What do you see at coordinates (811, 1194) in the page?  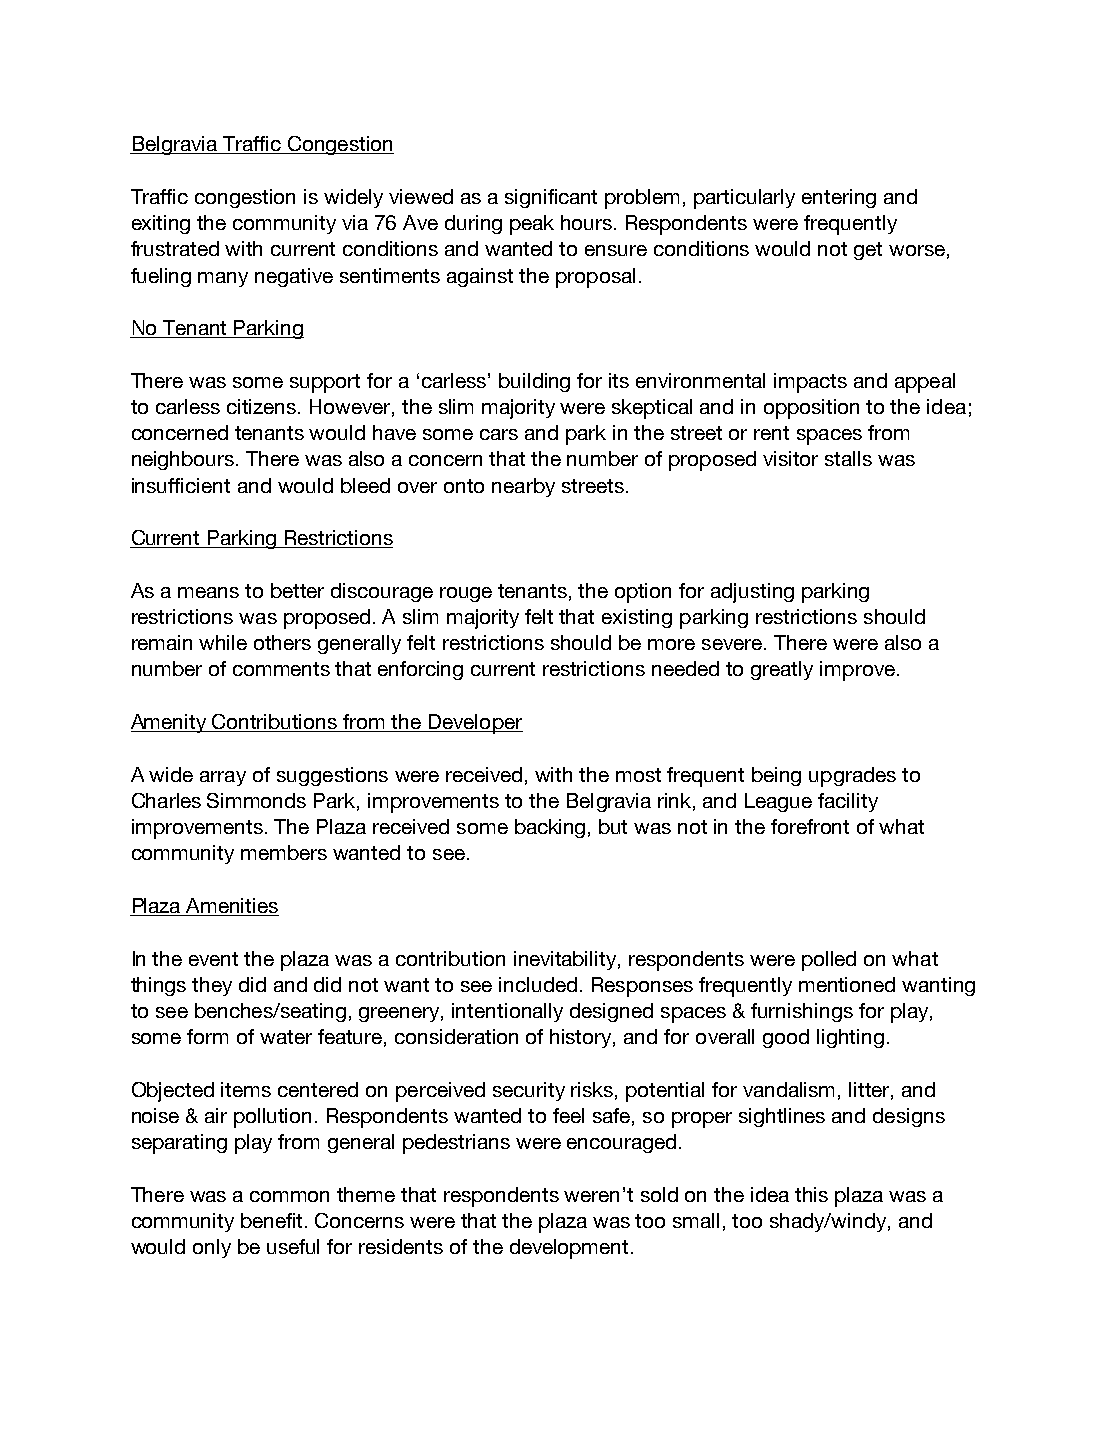 I see `this` at bounding box center [811, 1194].
